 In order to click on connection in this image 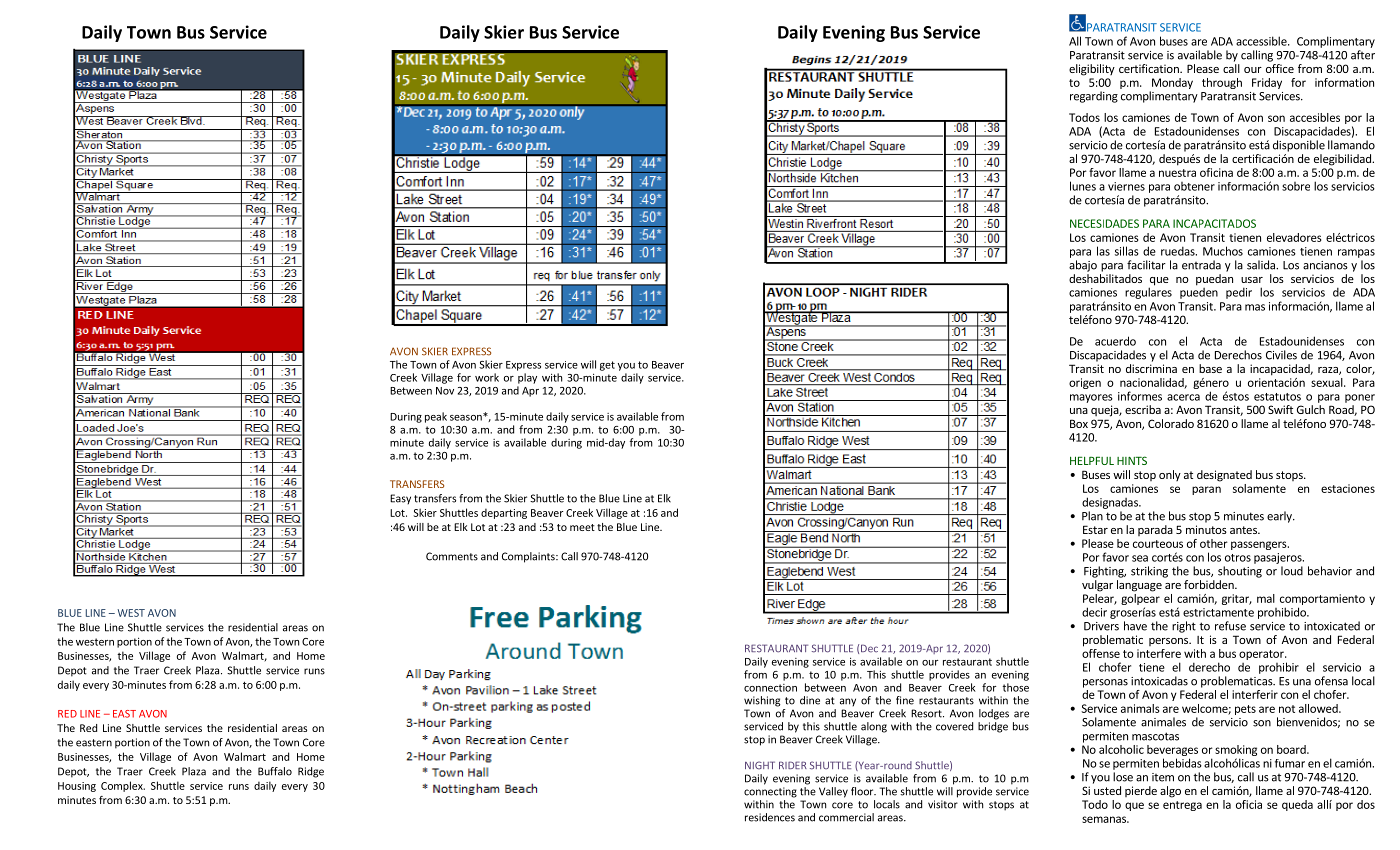, I will do `click(770, 688)`.
